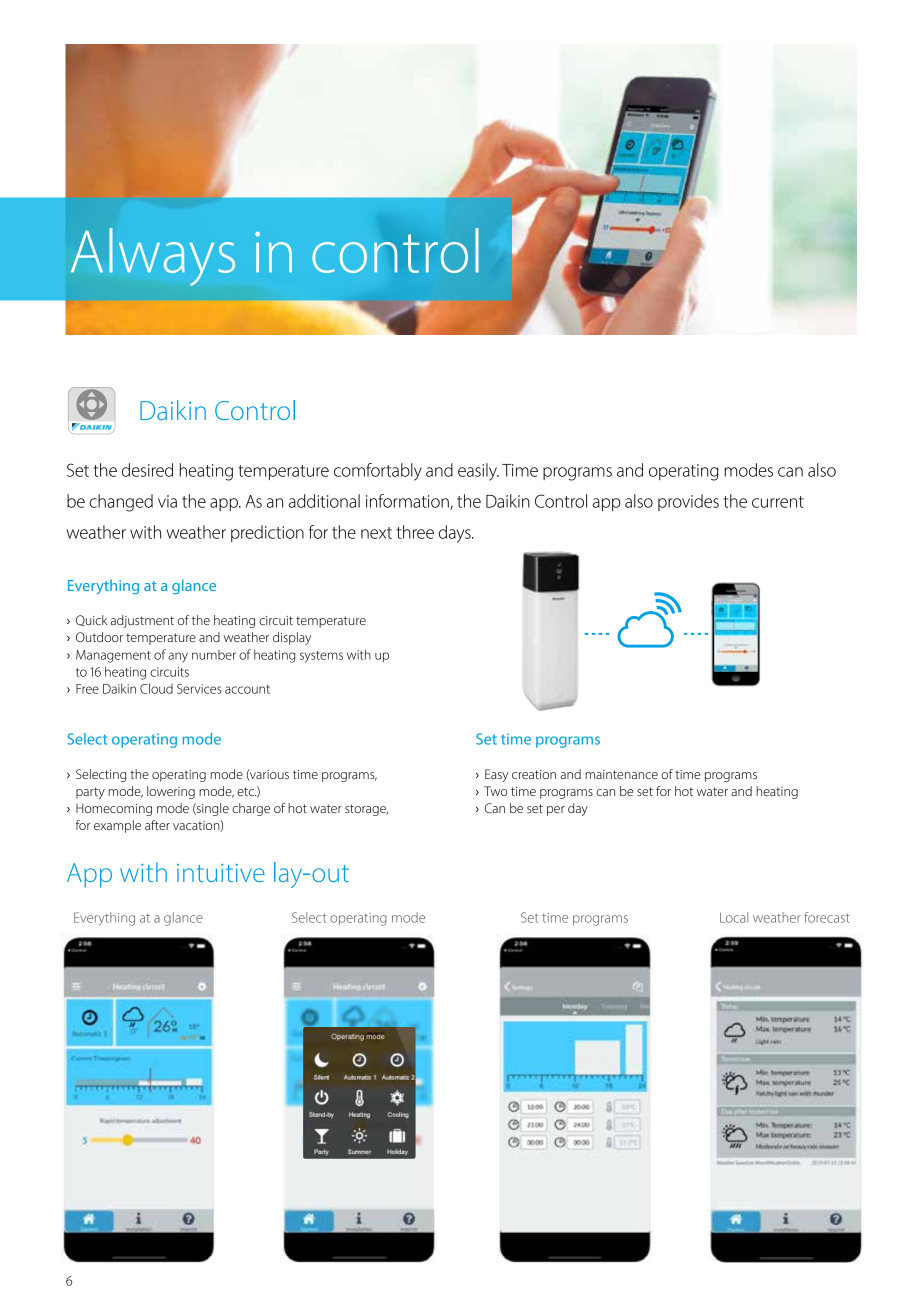 This image has height=1308, width=924. I want to click on systems, so click(321, 657).
